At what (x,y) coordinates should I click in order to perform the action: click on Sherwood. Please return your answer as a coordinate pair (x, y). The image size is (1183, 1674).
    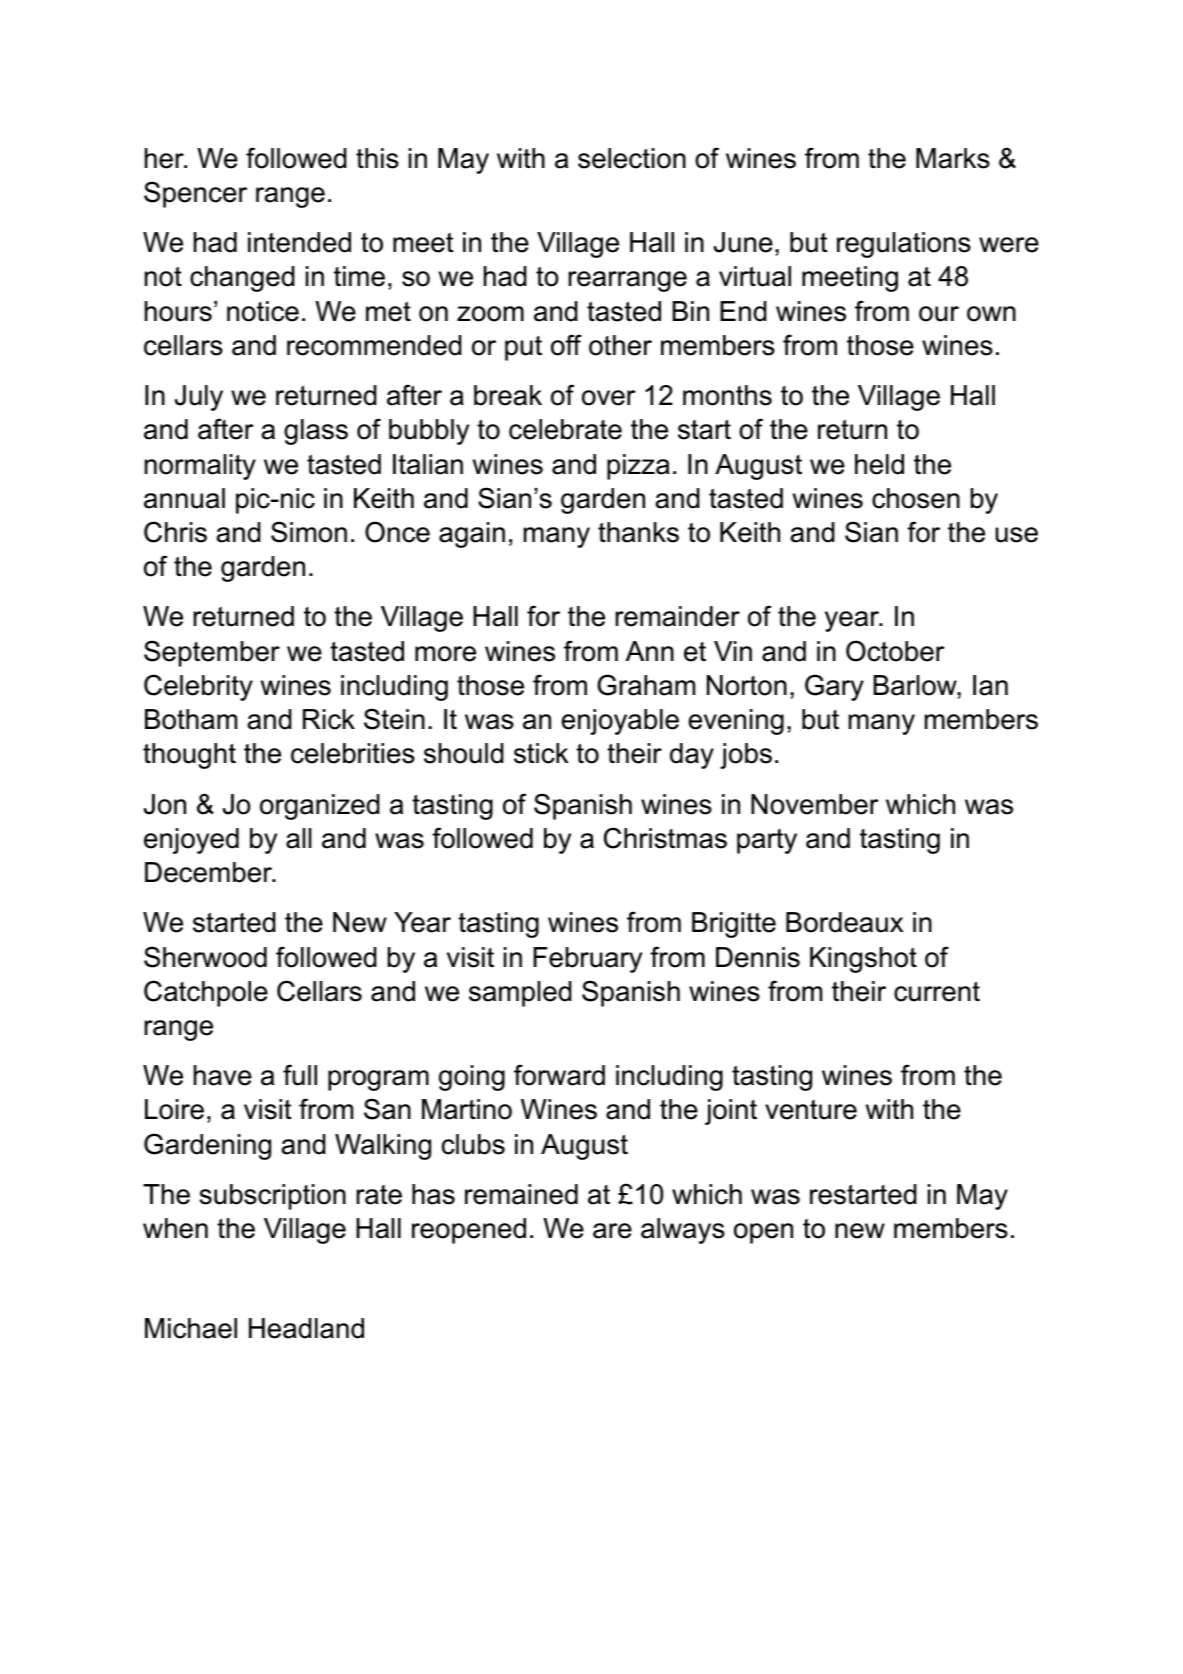
    Looking at the image, I should click on (205, 957).
